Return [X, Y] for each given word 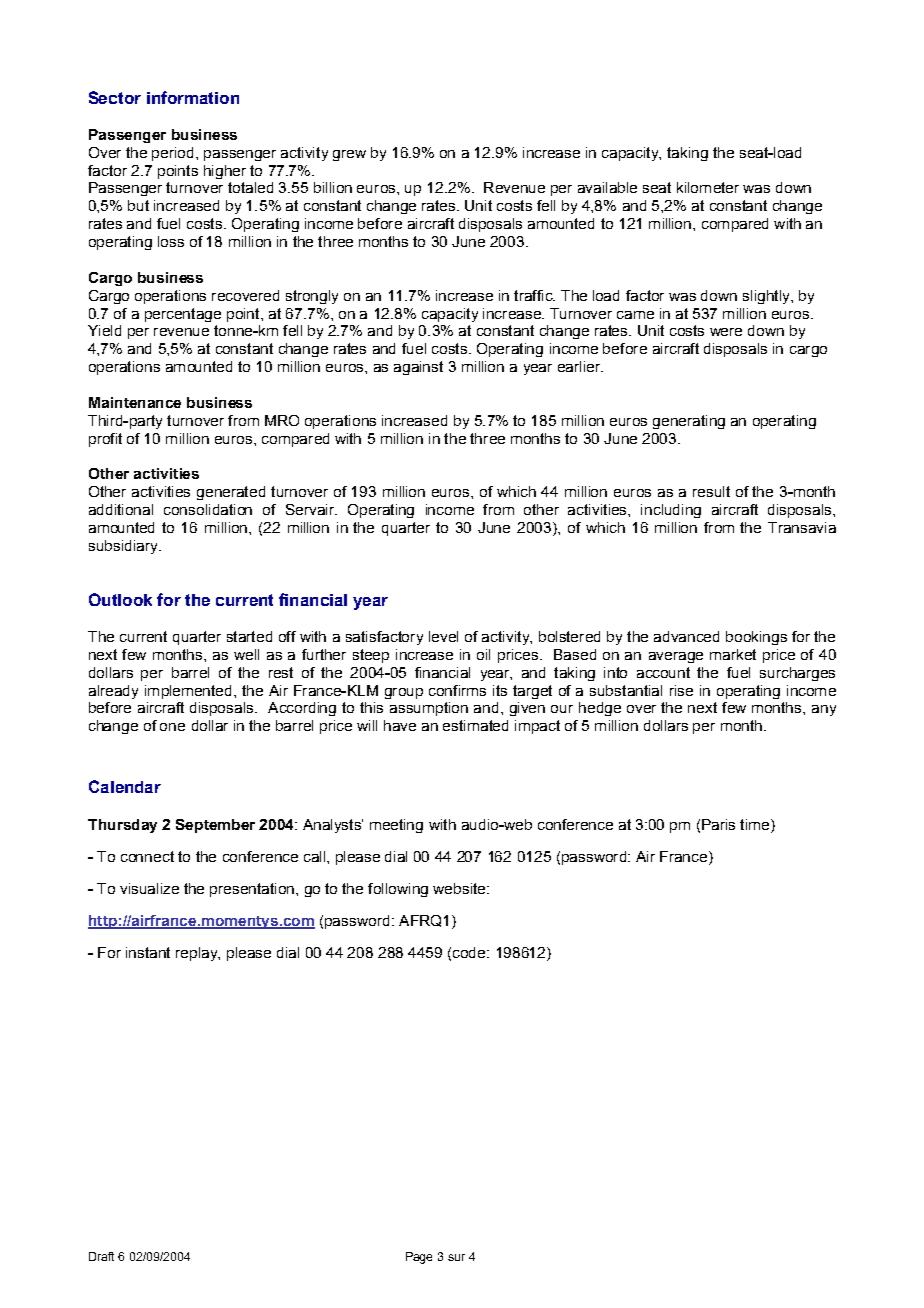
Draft [101, 1256]
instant [148, 952]
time [756, 826]
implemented [188, 692]
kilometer [708, 187]
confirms [457, 690]
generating [689, 422]
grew [349, 155]
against [418, 368]
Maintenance [135, 402]
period [172, 154]
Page [419, 1258]
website [460, 888]
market [733, 654]
